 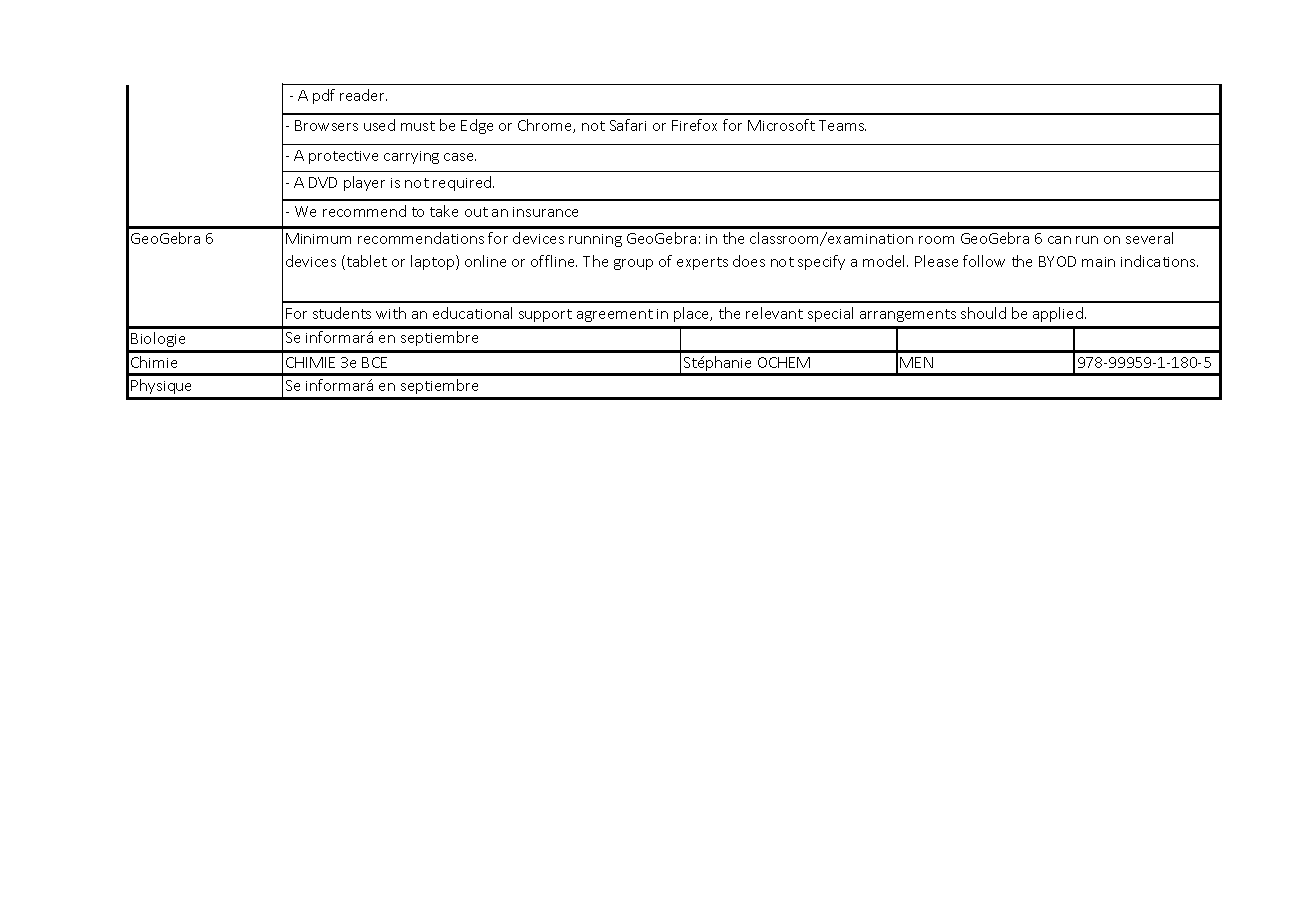 What do you see at coordinates (545, 212) in the page?
I see `insurance` at bounding box center [545, 212].
